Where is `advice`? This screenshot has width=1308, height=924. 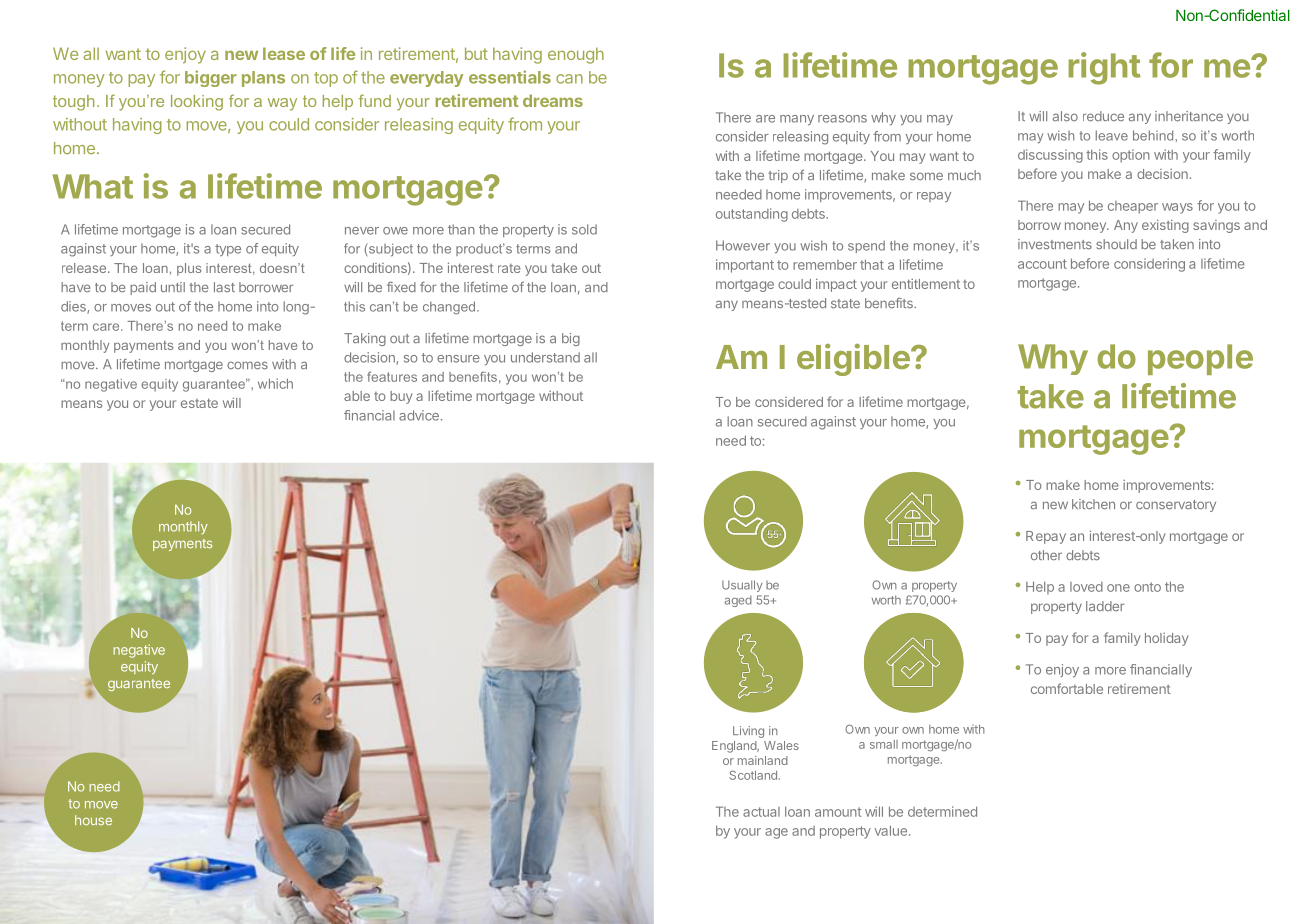 advice is located at coordinates (419, 415).
